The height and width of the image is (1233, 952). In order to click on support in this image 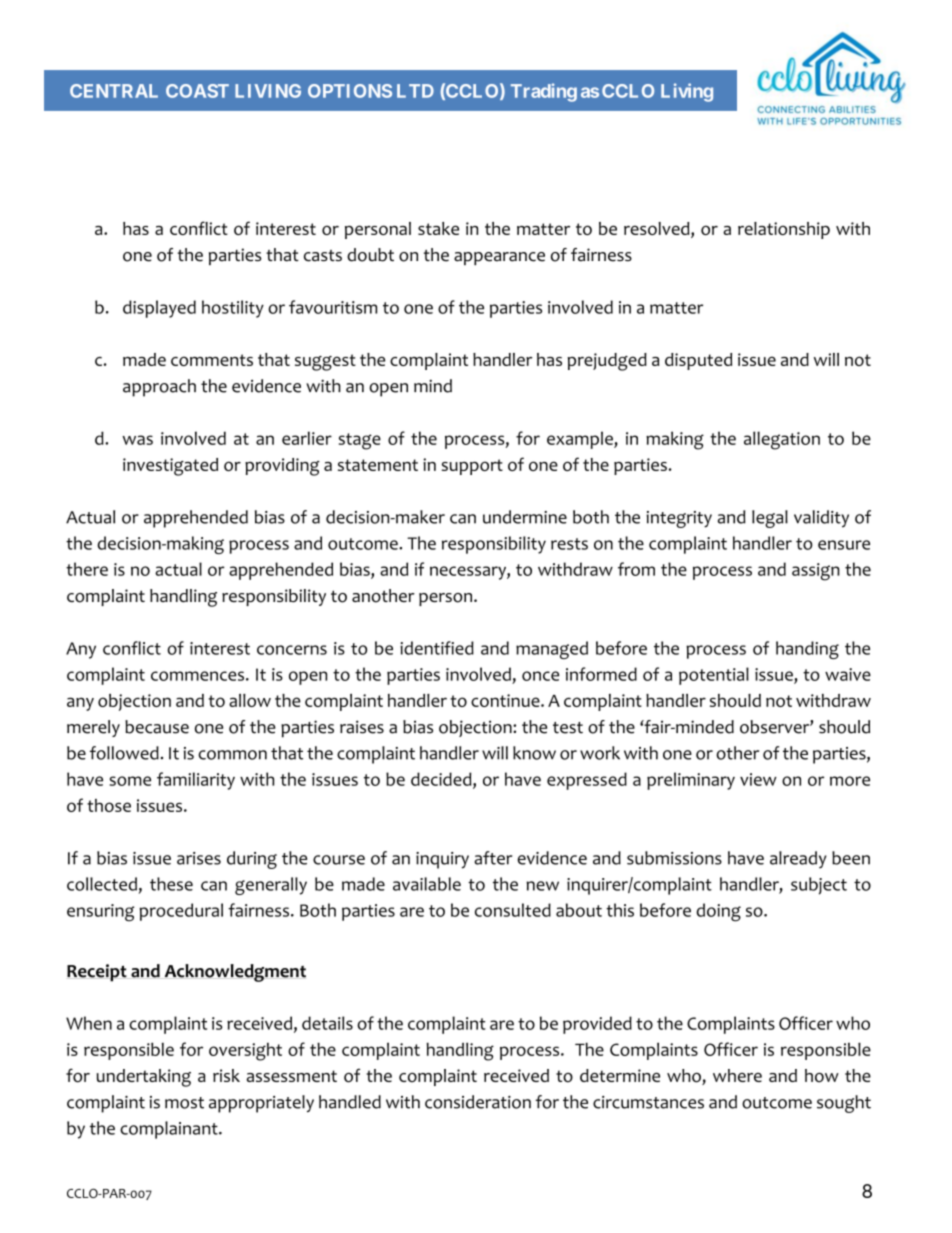, I will do `click(472, 467)`.
